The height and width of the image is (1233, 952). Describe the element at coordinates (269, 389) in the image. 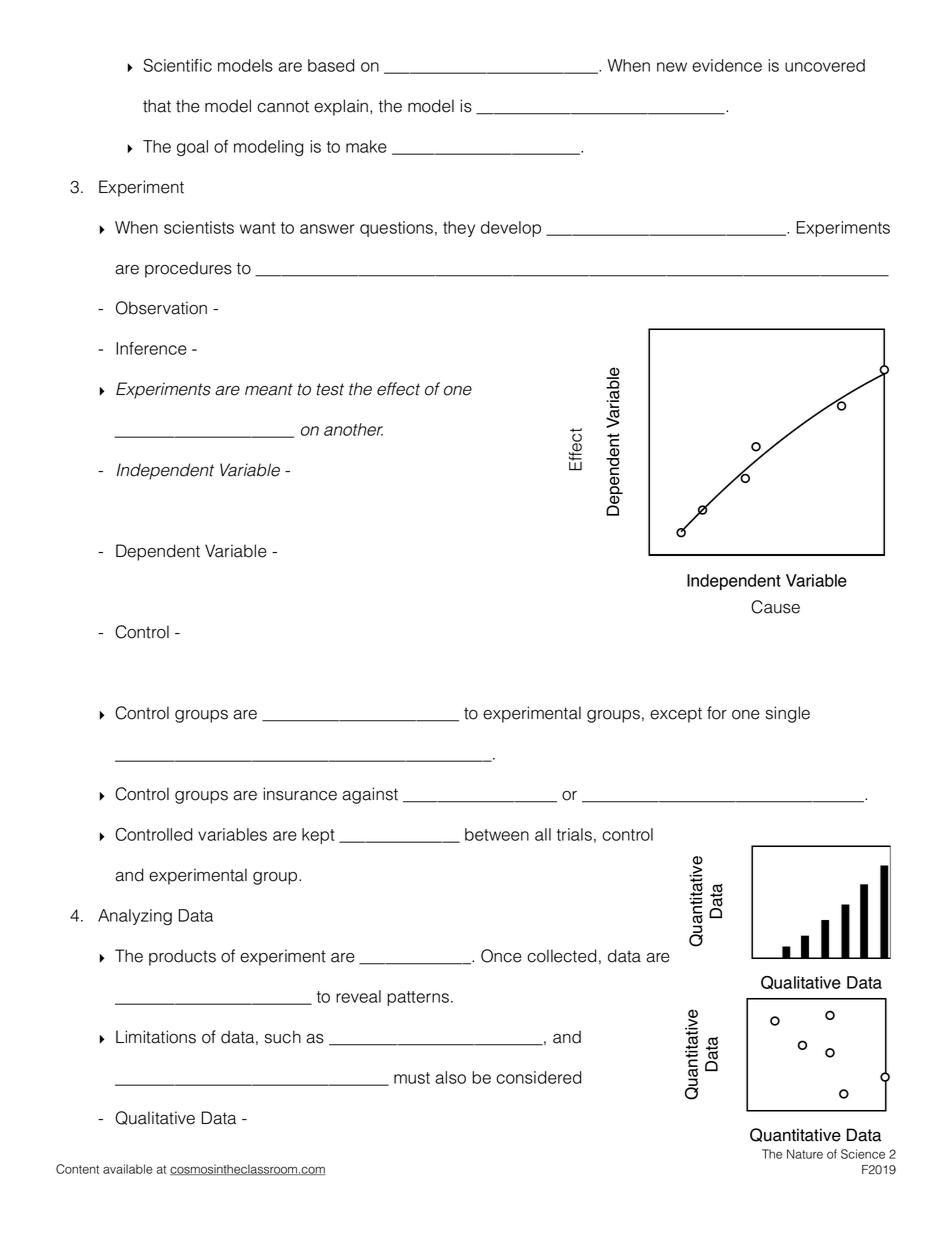

I see `meant` at that location.
